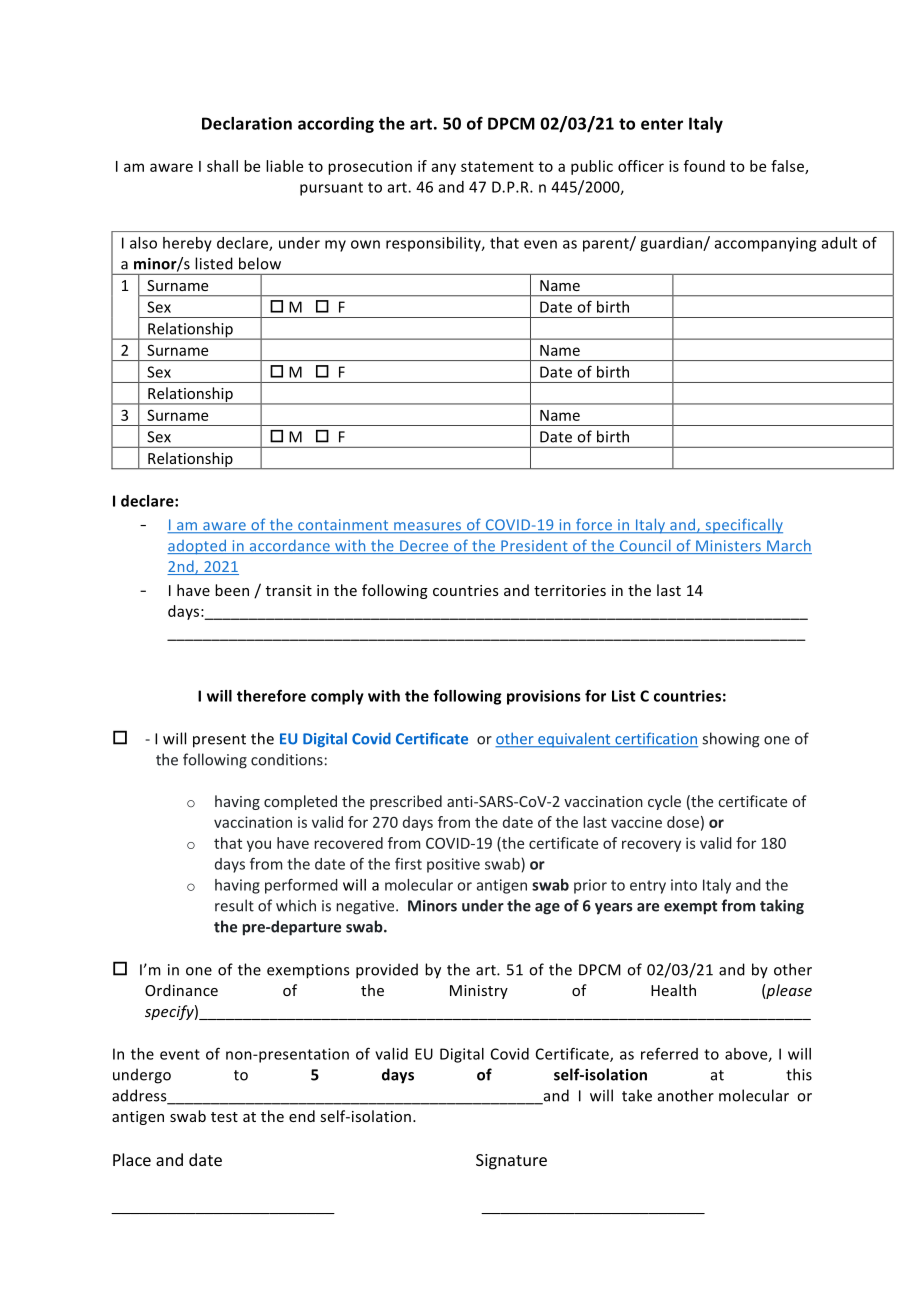 The width and height of the screenshot is (924, 1308). What do you see at coordinates (224, 1117) in the screenshot?
I see `test` at bounding box center [224, 1117].
